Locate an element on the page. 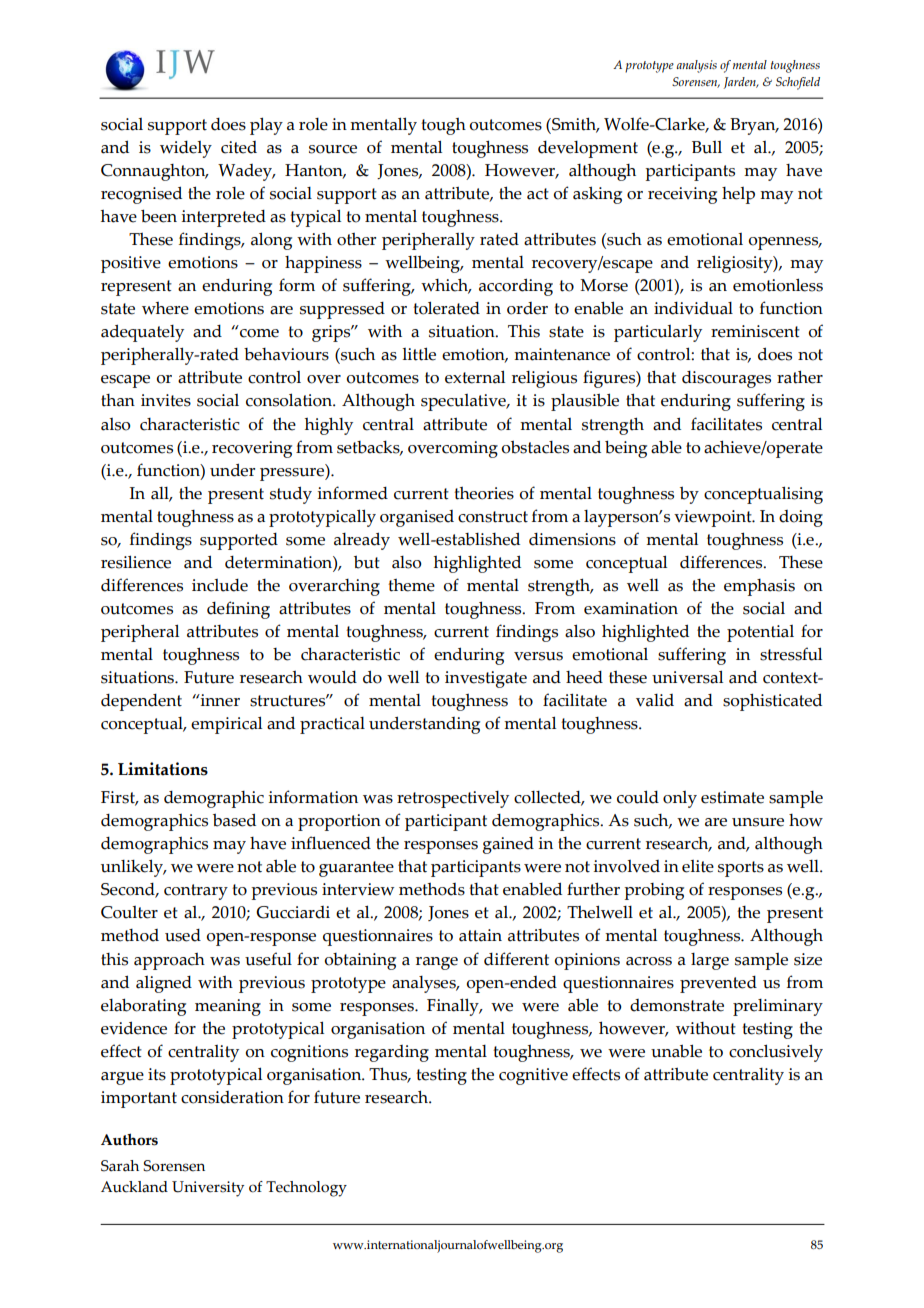 The height and width of the document is (1308, 924). cognitive is located at coordinates (533, 1076).
